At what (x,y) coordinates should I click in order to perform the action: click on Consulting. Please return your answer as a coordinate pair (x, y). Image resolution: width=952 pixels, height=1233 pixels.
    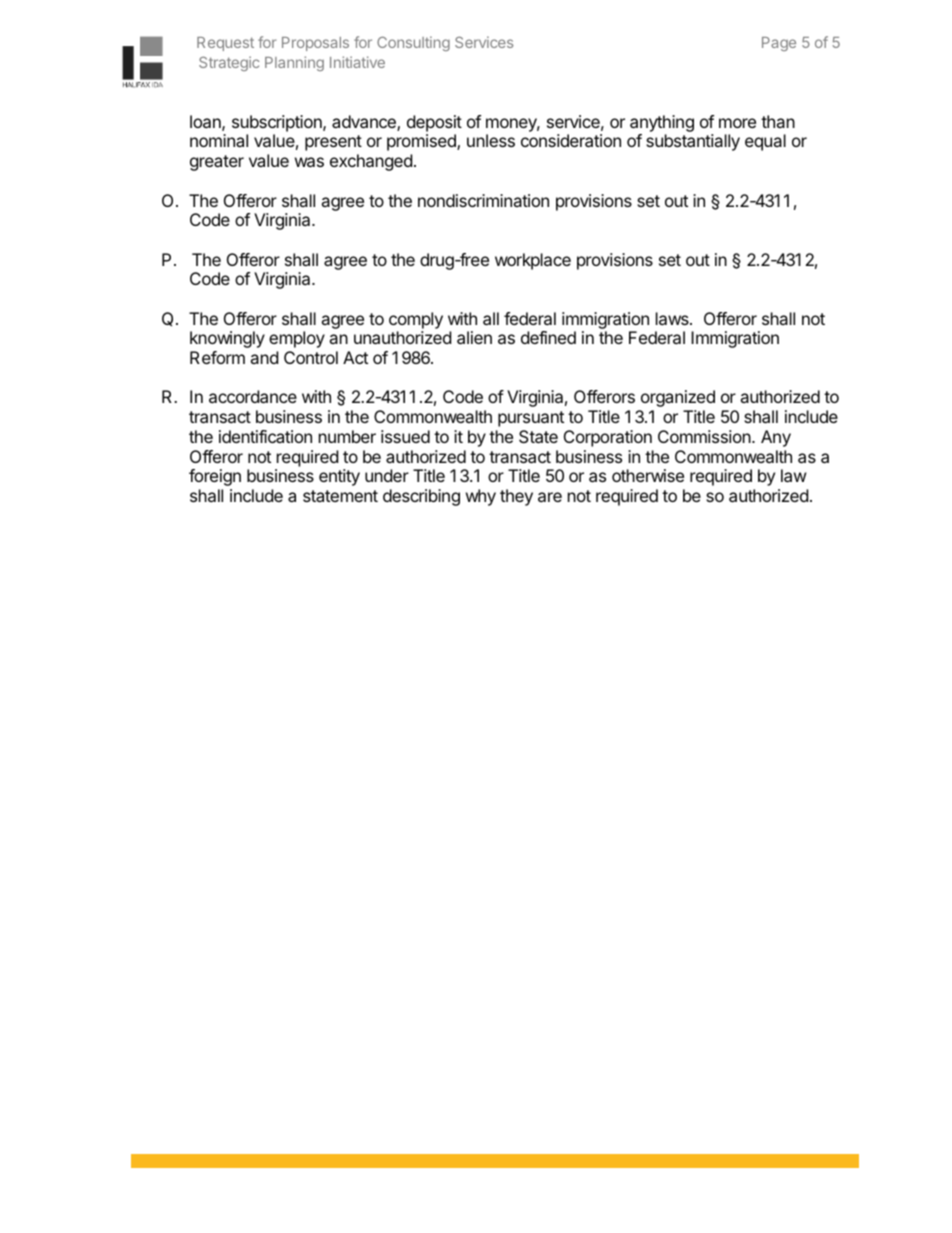
    Looking at the image, I should click on (413, 43).
